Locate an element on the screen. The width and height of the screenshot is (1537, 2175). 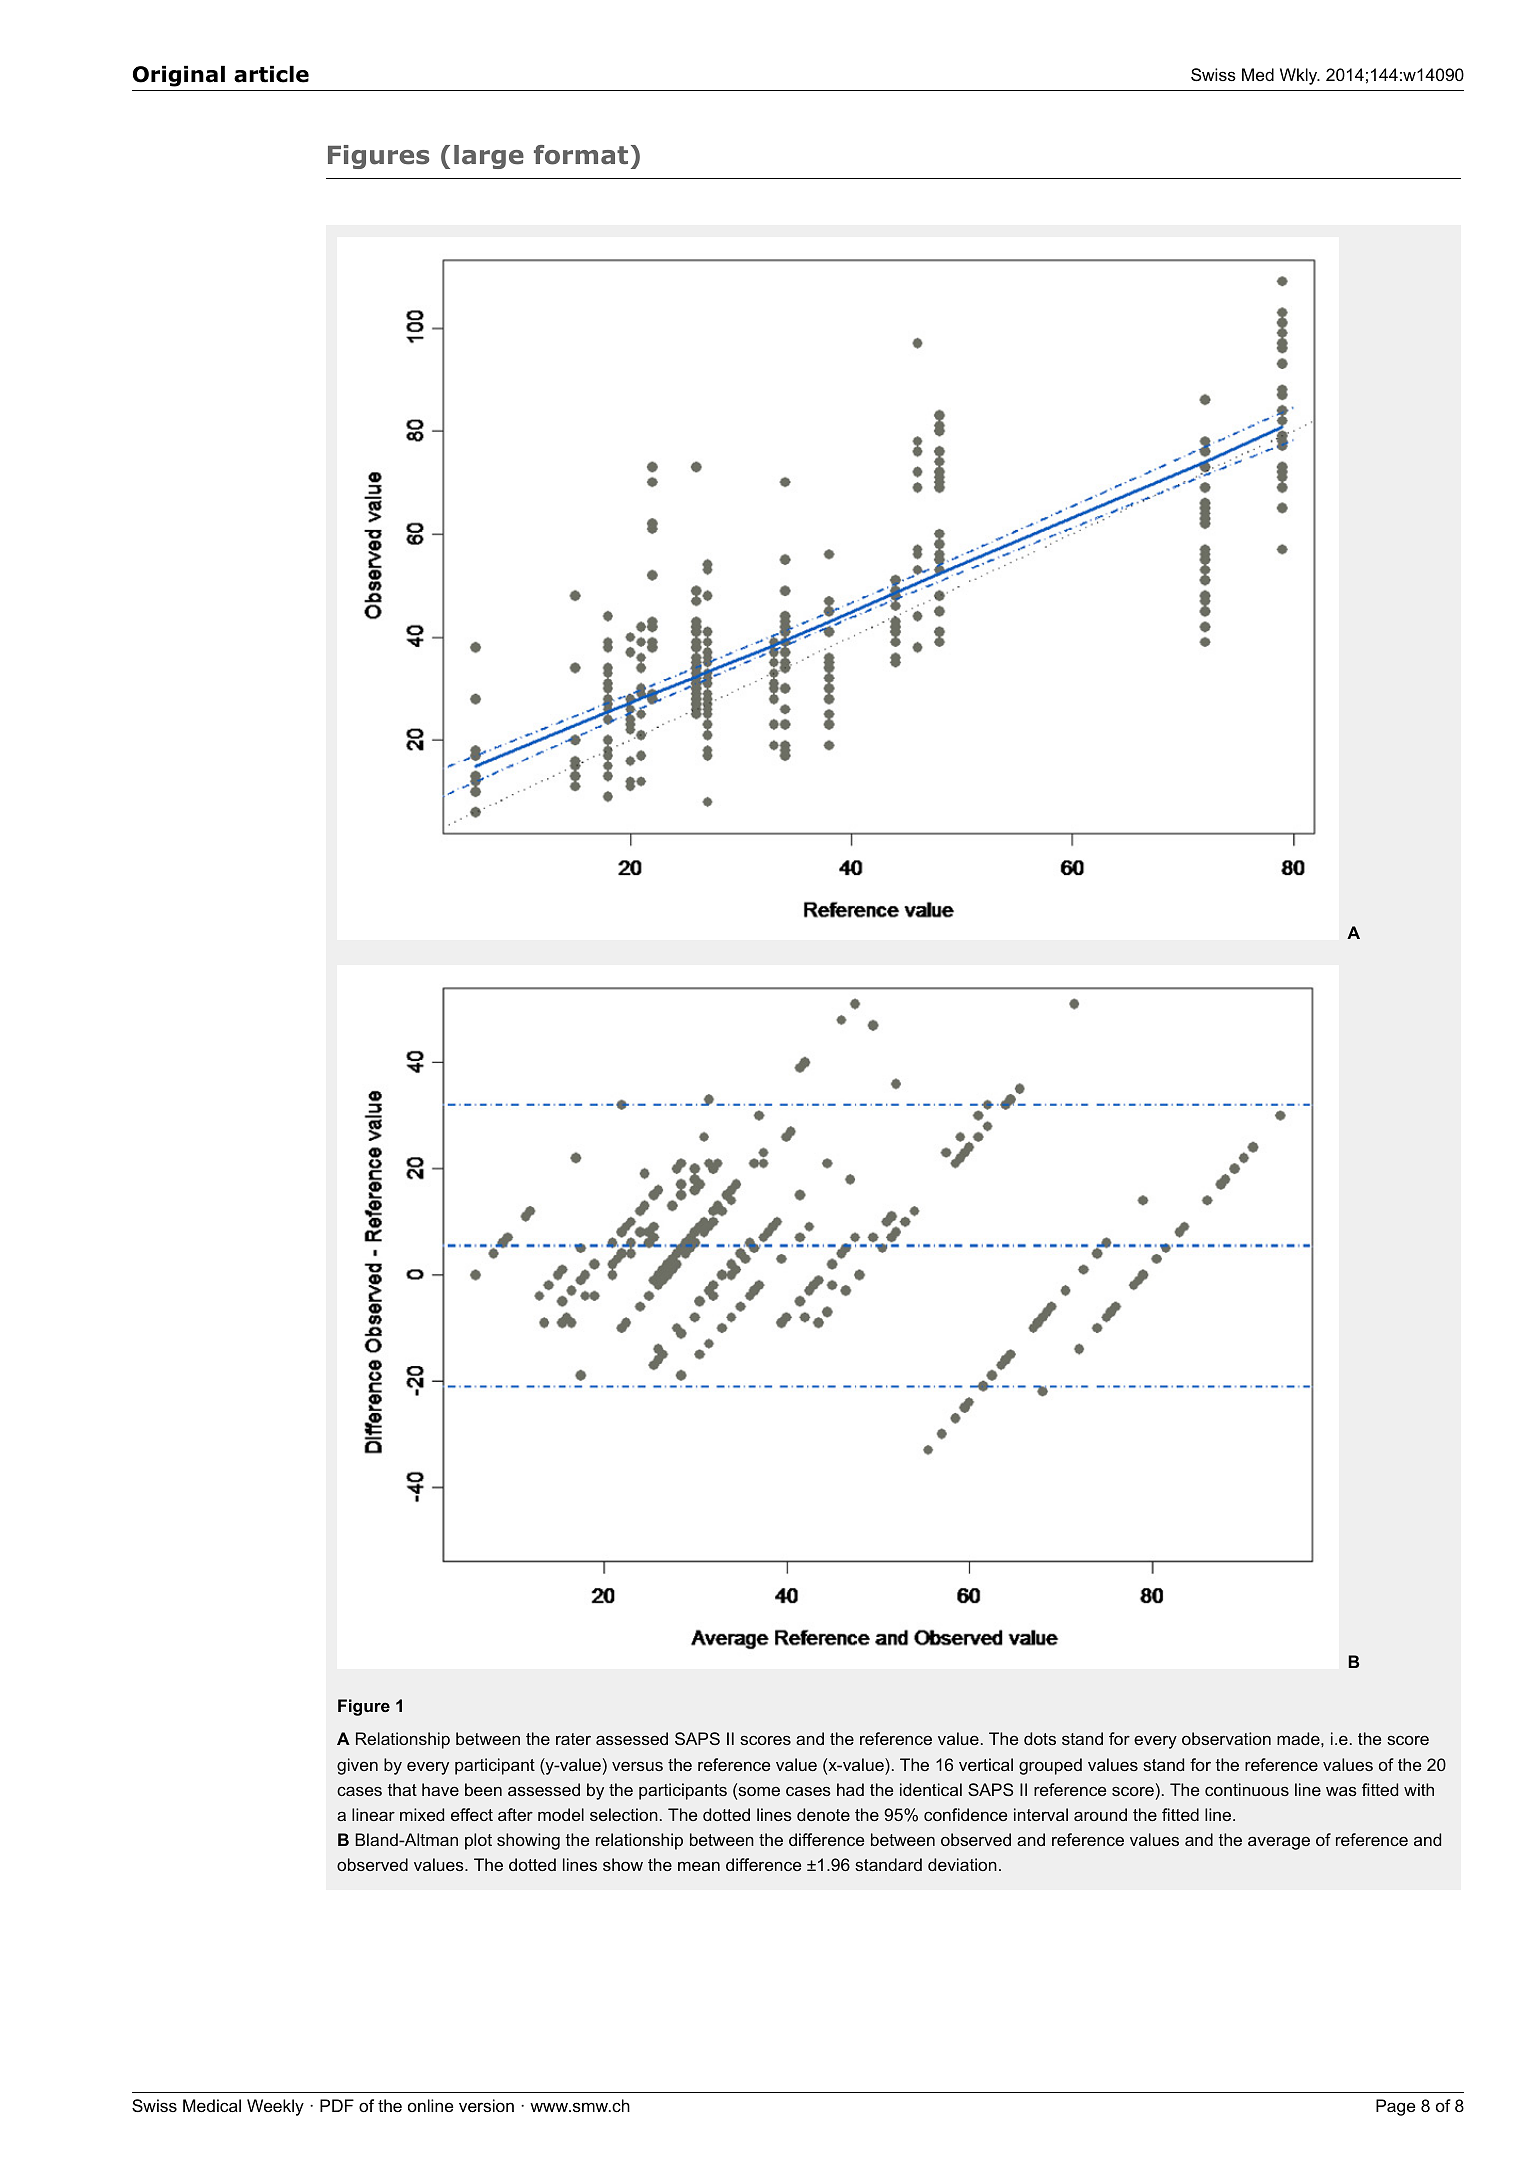
article is located at coordinates (271, 74).
